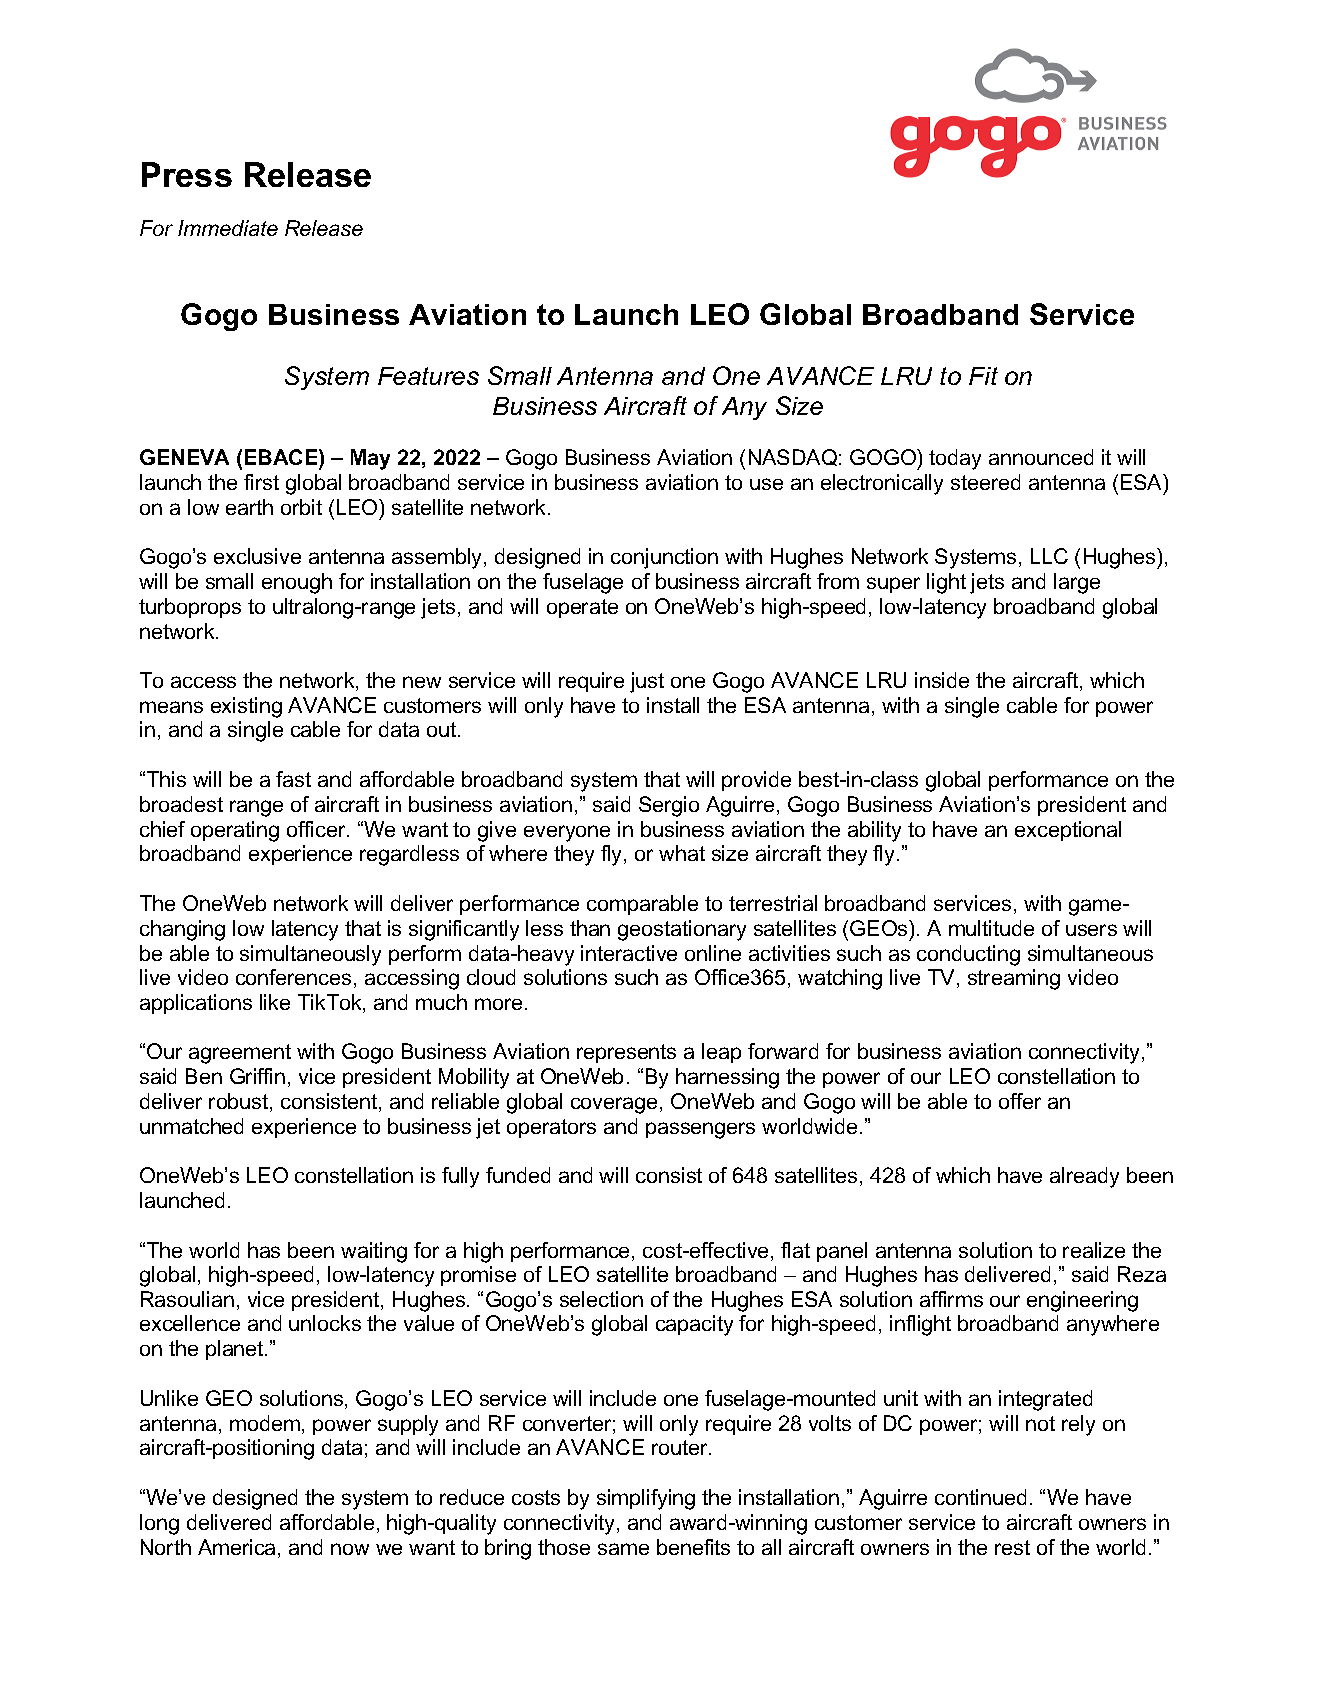 Image resolution: width=1317 pixels, height=1705 pixels. I want to click on exclusive, so click(257, 556).
